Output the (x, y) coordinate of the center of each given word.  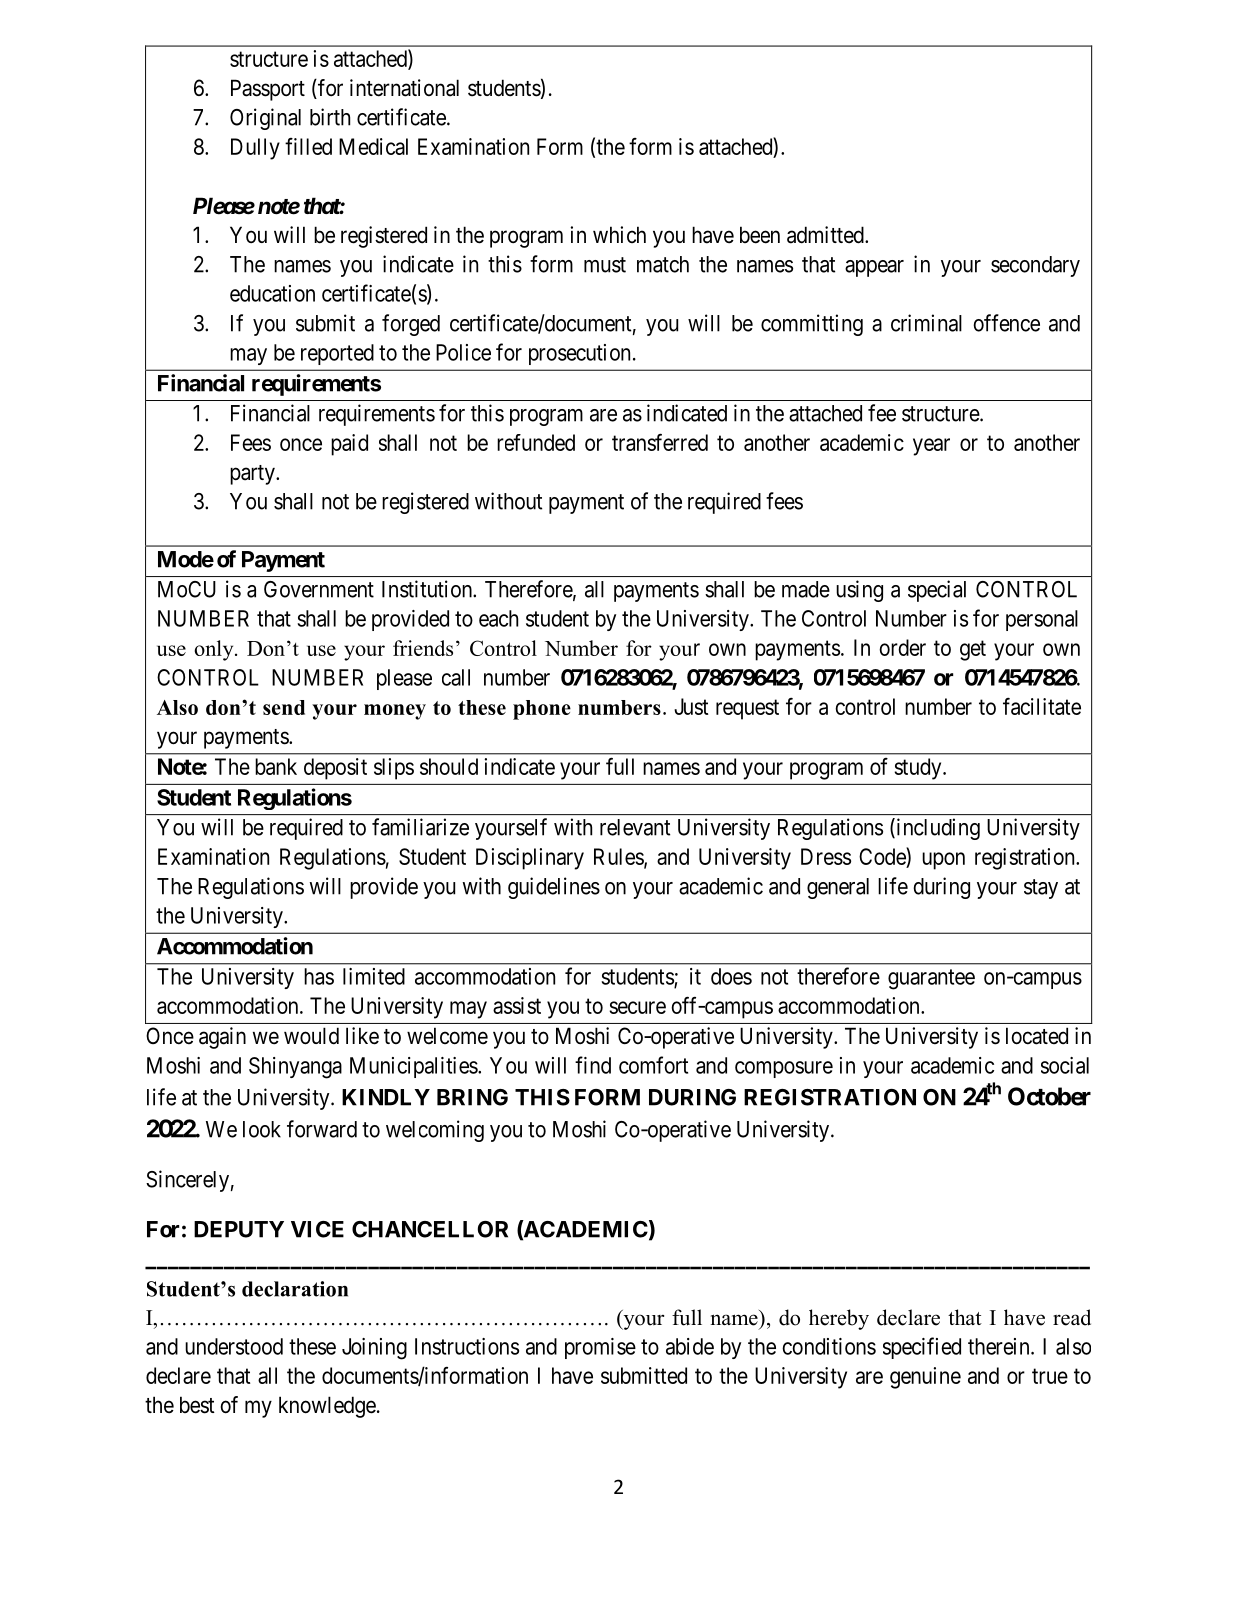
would (311, 1036)
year (931, 447)
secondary (1035, 266)
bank (276, 766)
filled (308, 146)
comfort (653, 1065)
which (619, 234)
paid (349, 445)
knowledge (327, 1407)
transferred (660, 442)
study (919, 769)
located (1037, 1036)
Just (691, 706)
